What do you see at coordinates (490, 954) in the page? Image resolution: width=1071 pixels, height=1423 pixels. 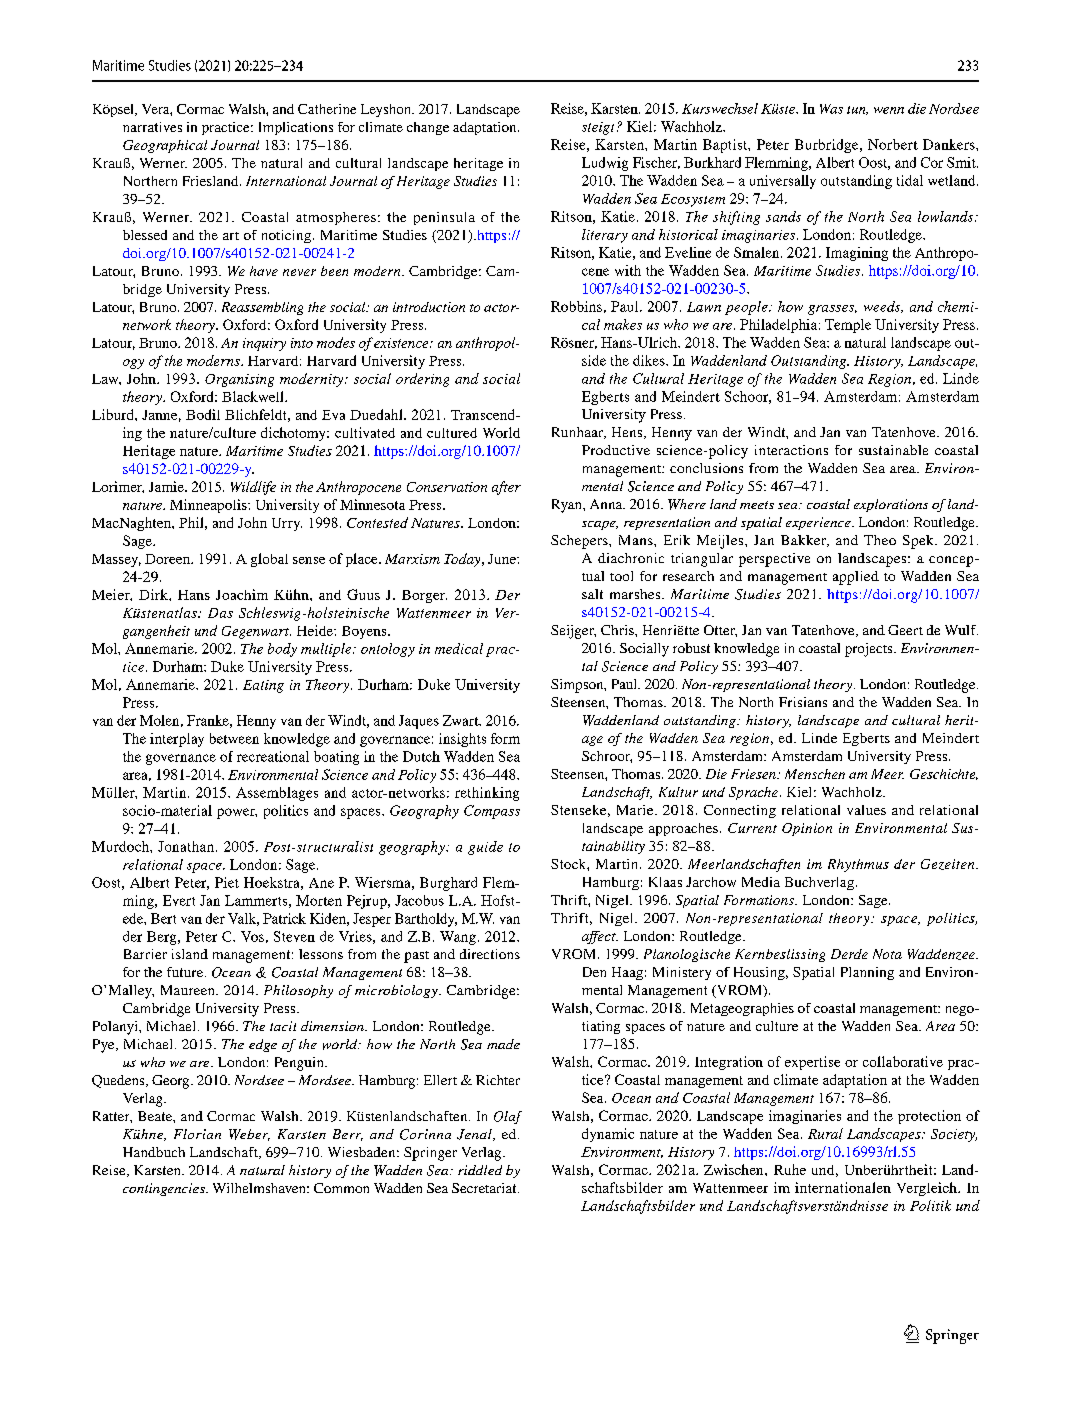 I see `directions` at bounding box center [490, 954].
